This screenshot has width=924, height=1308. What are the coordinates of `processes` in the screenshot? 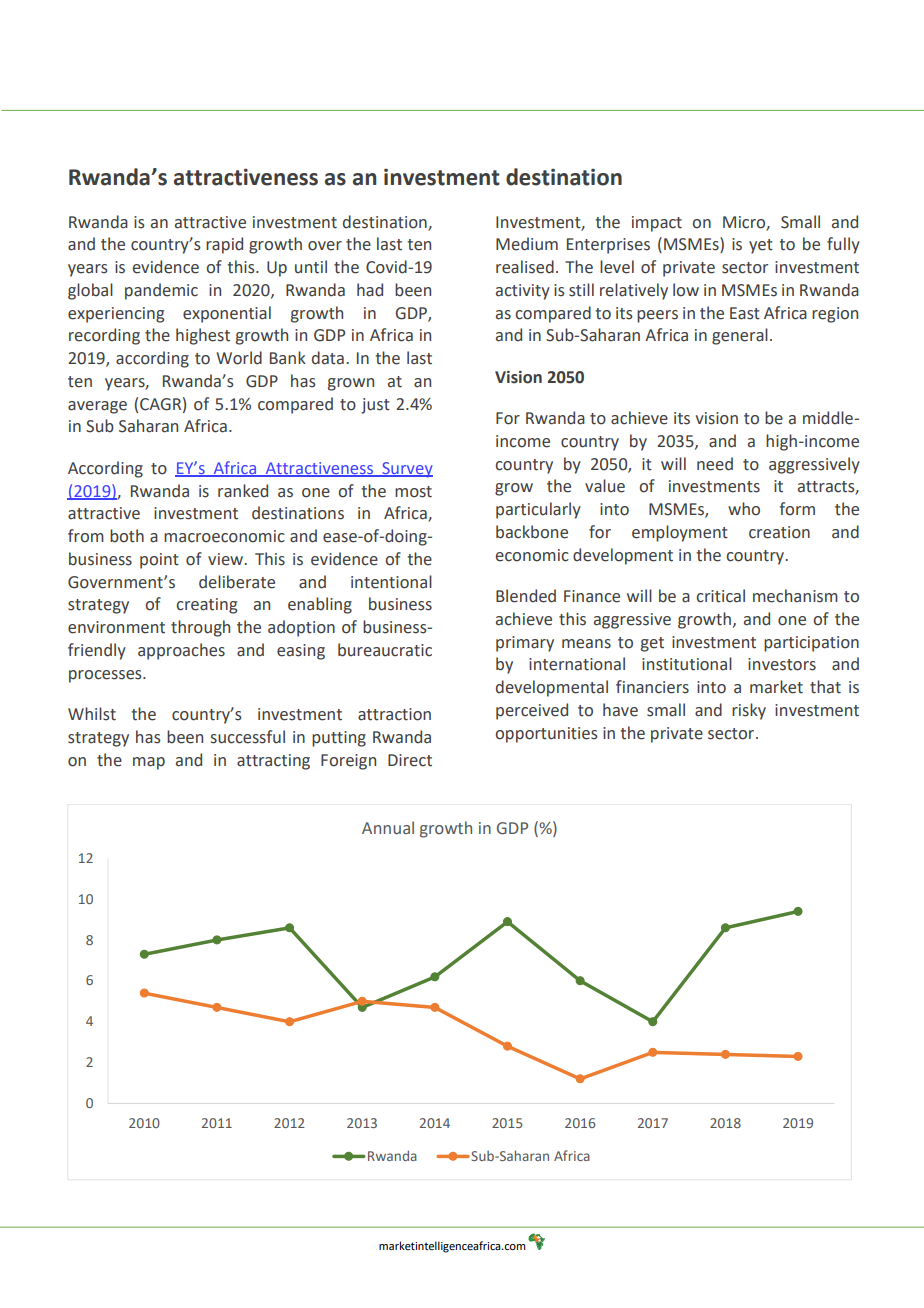 It's located at (106, 676).
